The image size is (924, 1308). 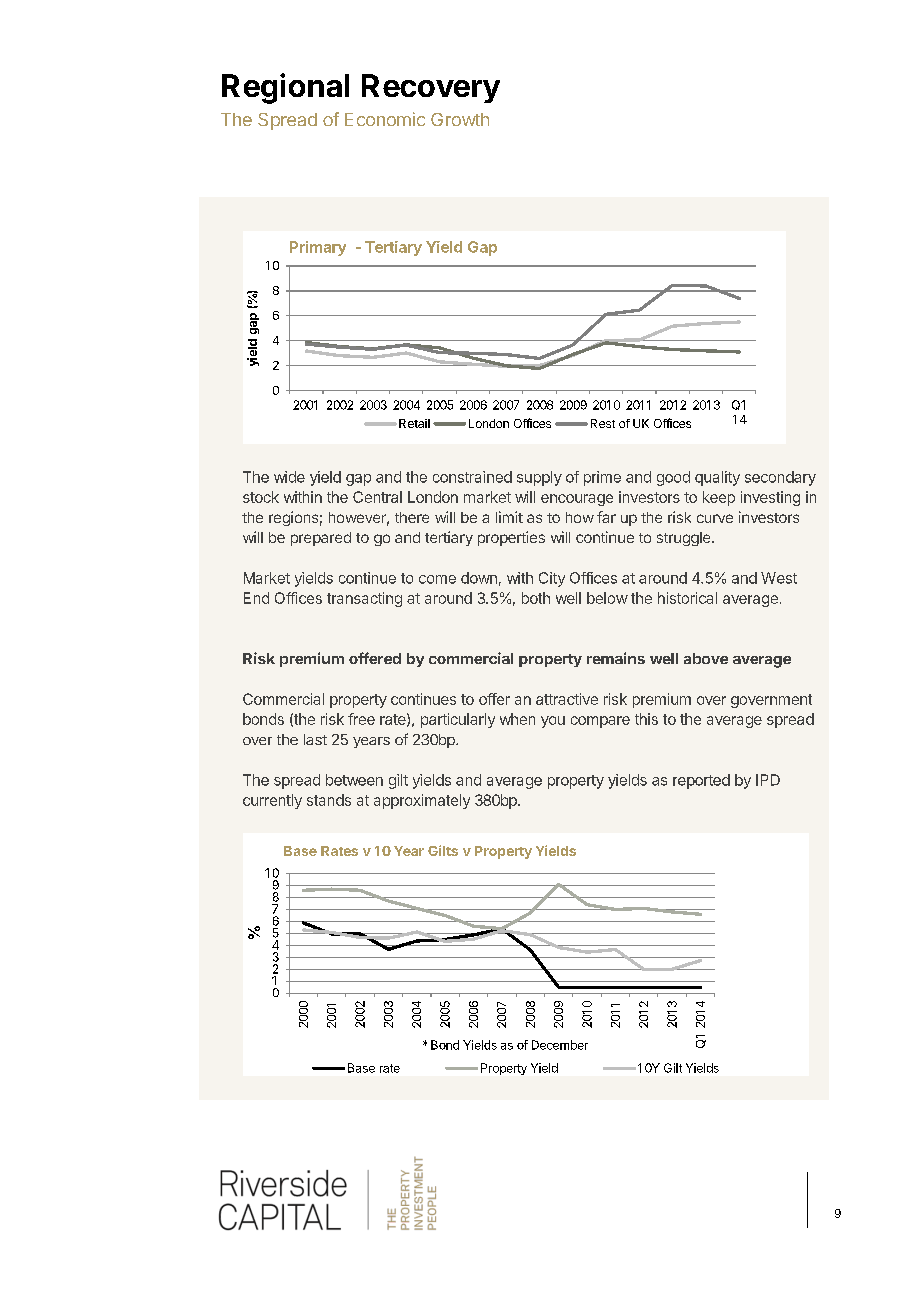 I want to click on reported, so click(x=701, y=781).
